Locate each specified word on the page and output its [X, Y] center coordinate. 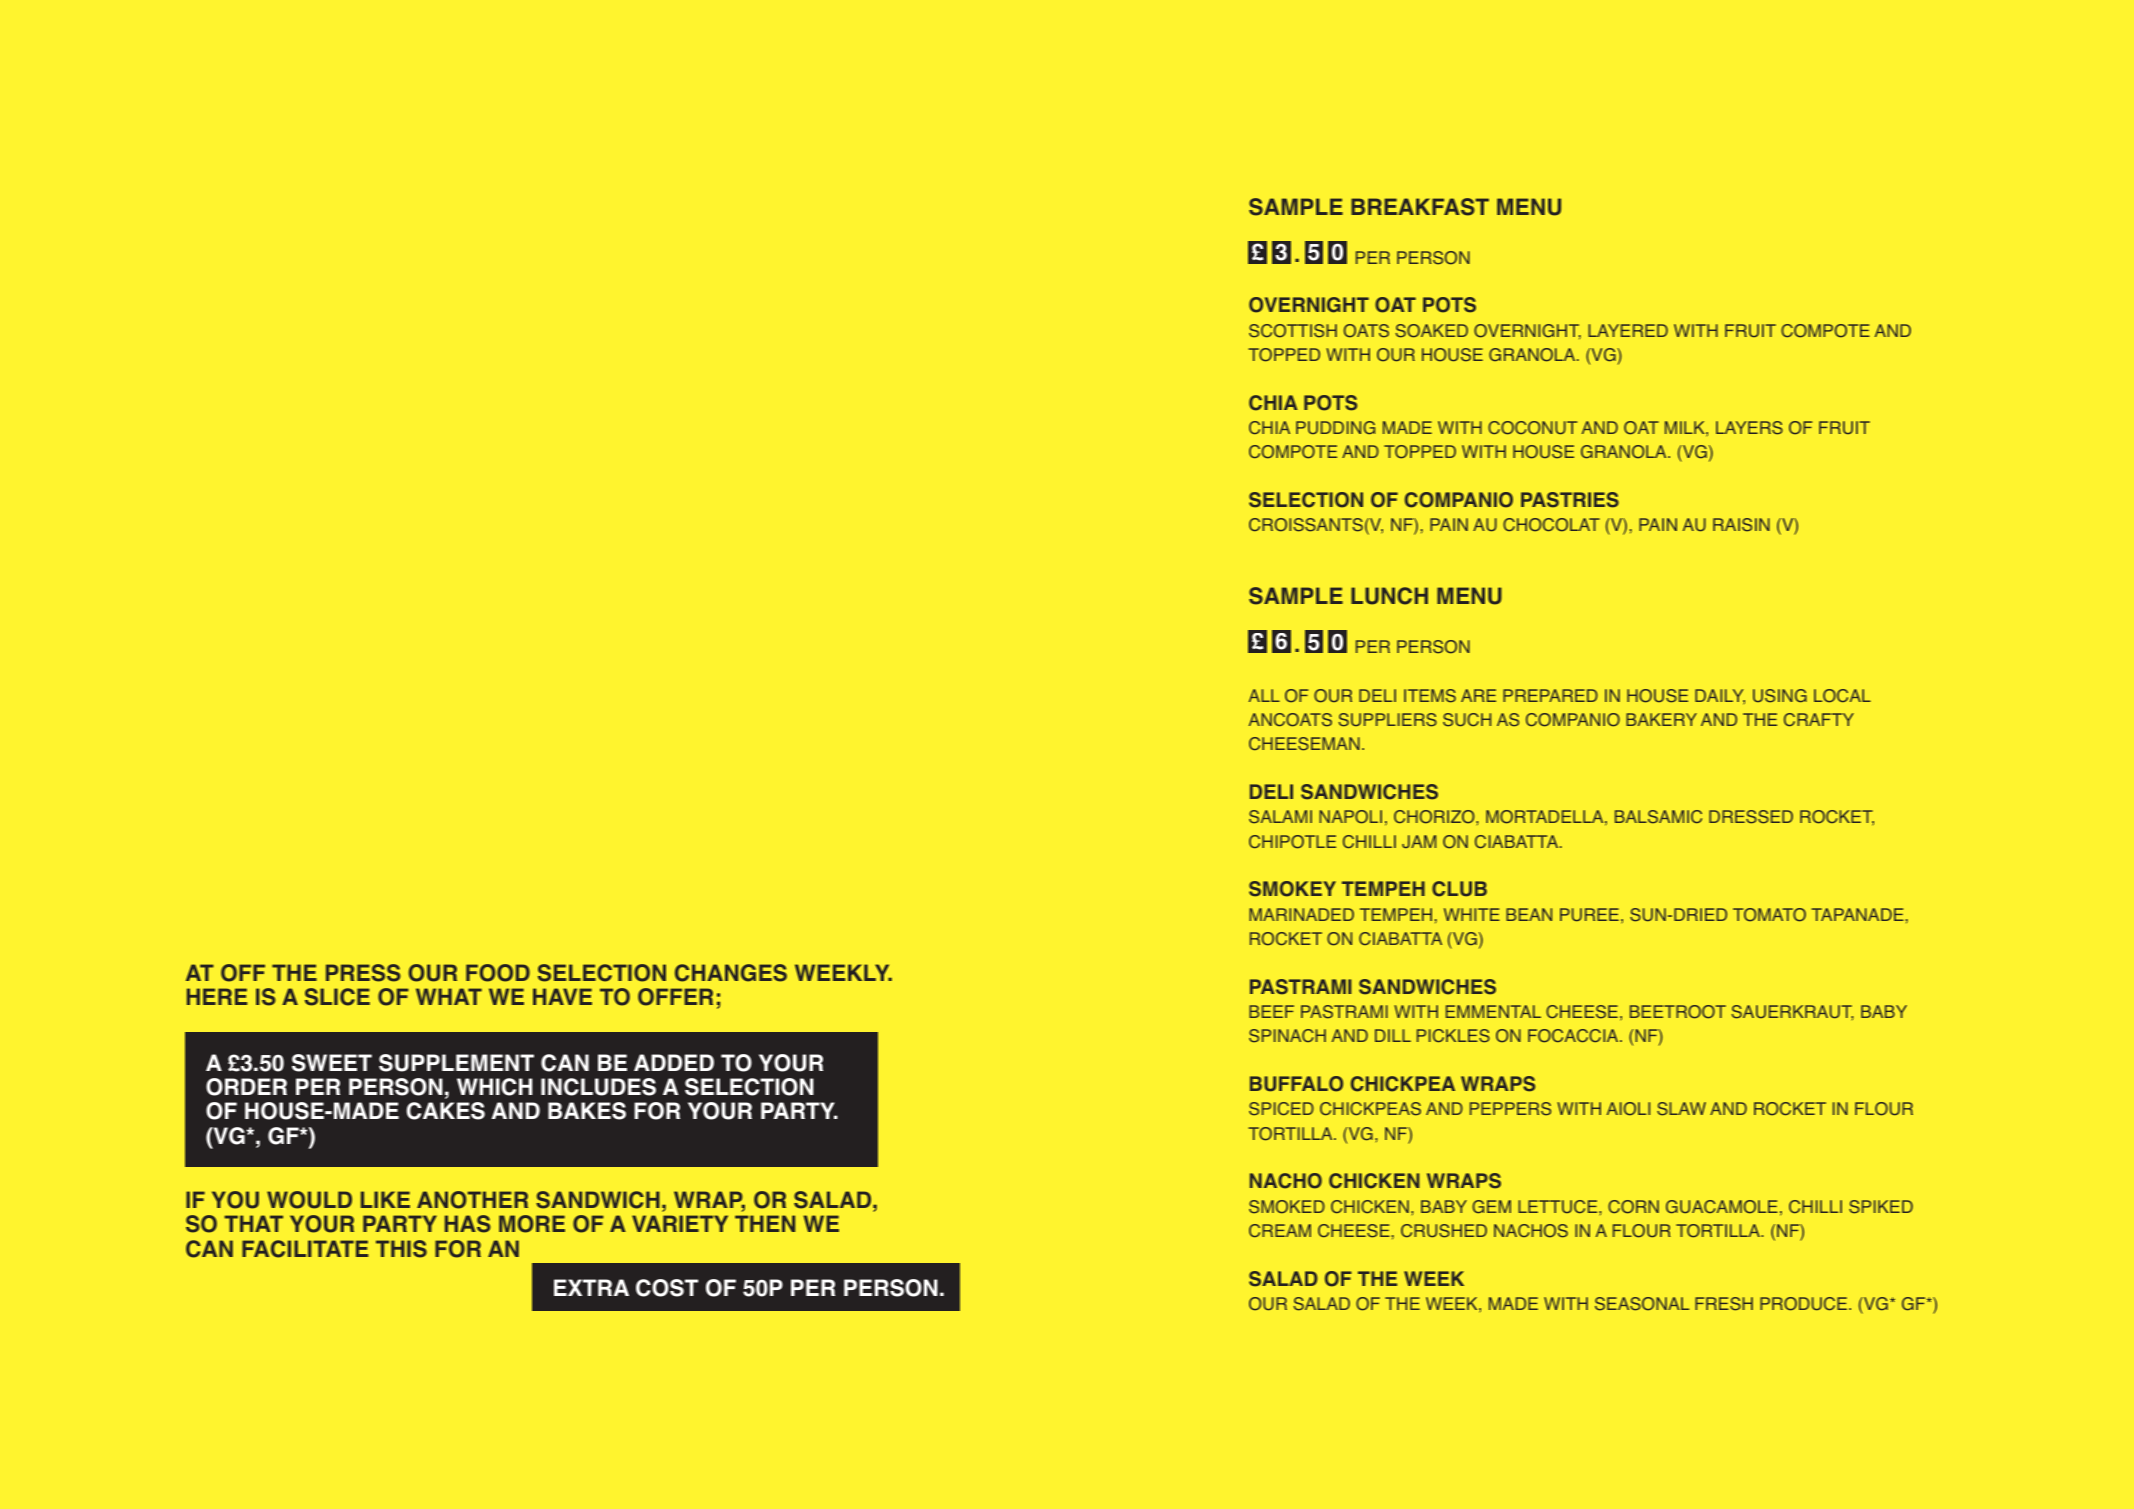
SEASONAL [1642, 1304]
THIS [401, 1249]
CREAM [1280, 1230]
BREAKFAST [1420, 207]
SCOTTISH [1293, 331]
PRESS [363, 973]
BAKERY [1661, 719]
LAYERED [1628, 330]
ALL [1264, 695]
